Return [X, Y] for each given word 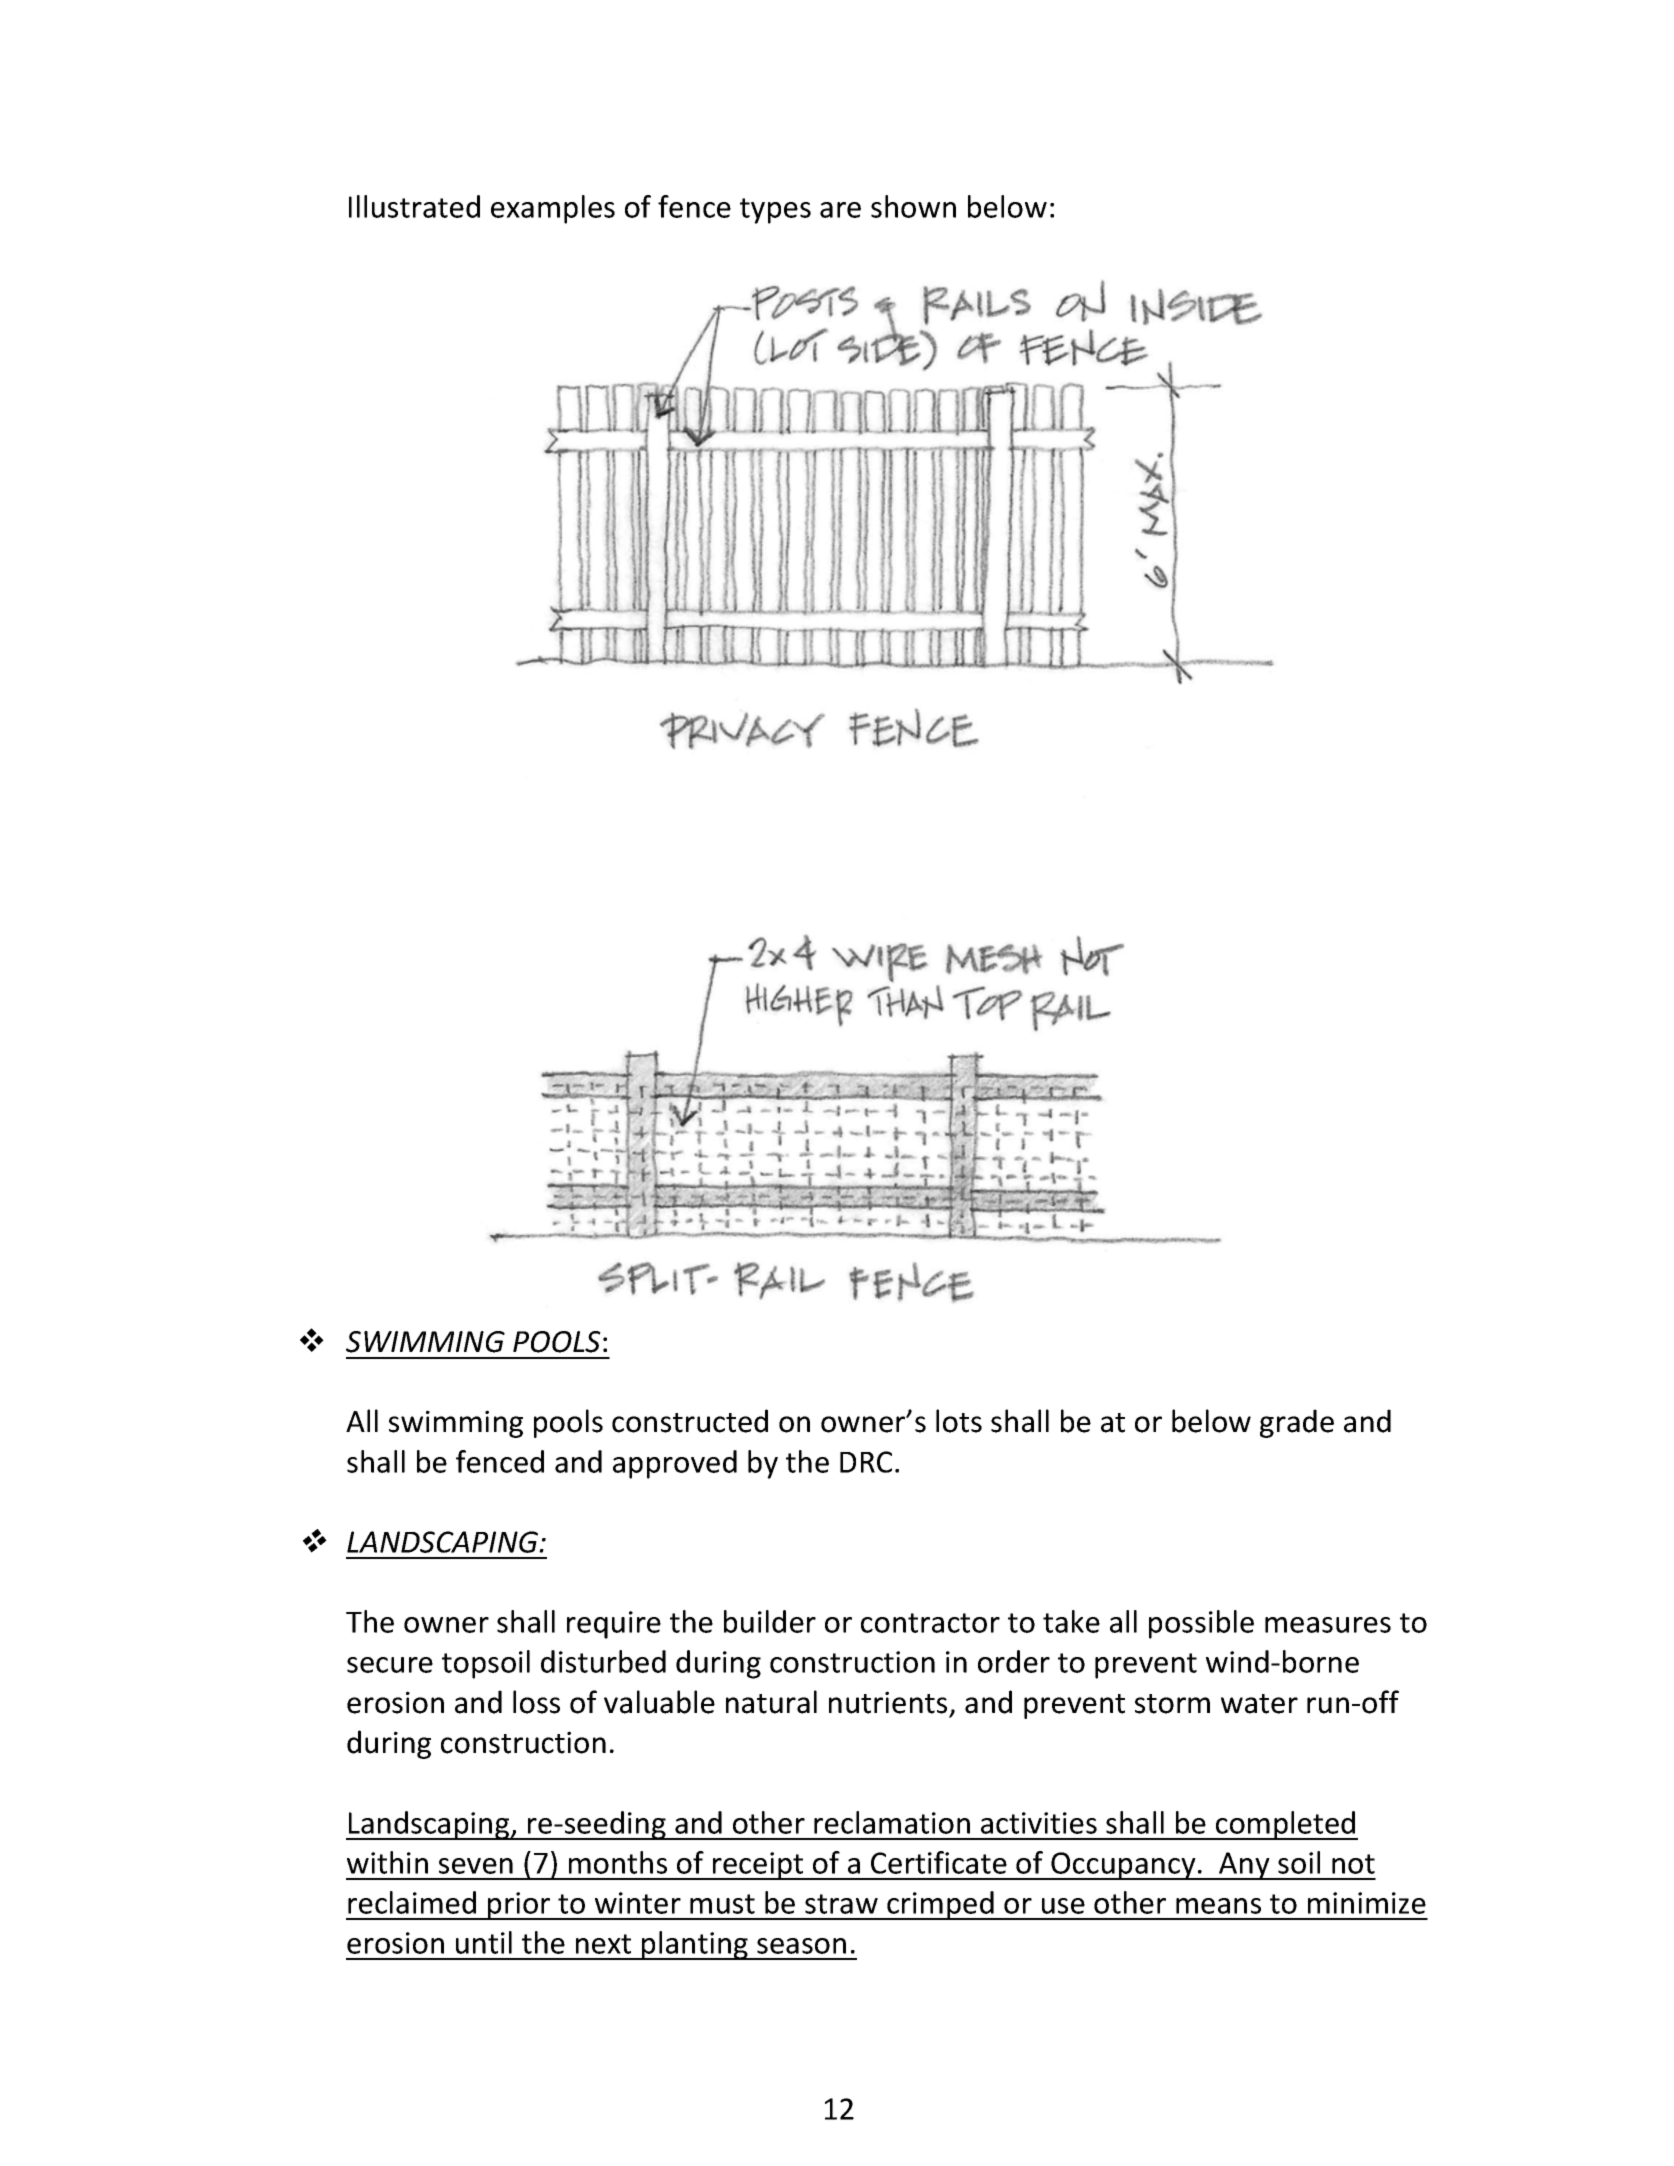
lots [959, 1421]
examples [553, 209]
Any [1244, 1866]
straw [841, 1904]
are [840, 210]
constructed [690, 1421]
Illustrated [414, 206]
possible [1201, 1624]
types [775, 211]
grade [1297, 1423]
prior [519, 1906]
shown [913, 206]
